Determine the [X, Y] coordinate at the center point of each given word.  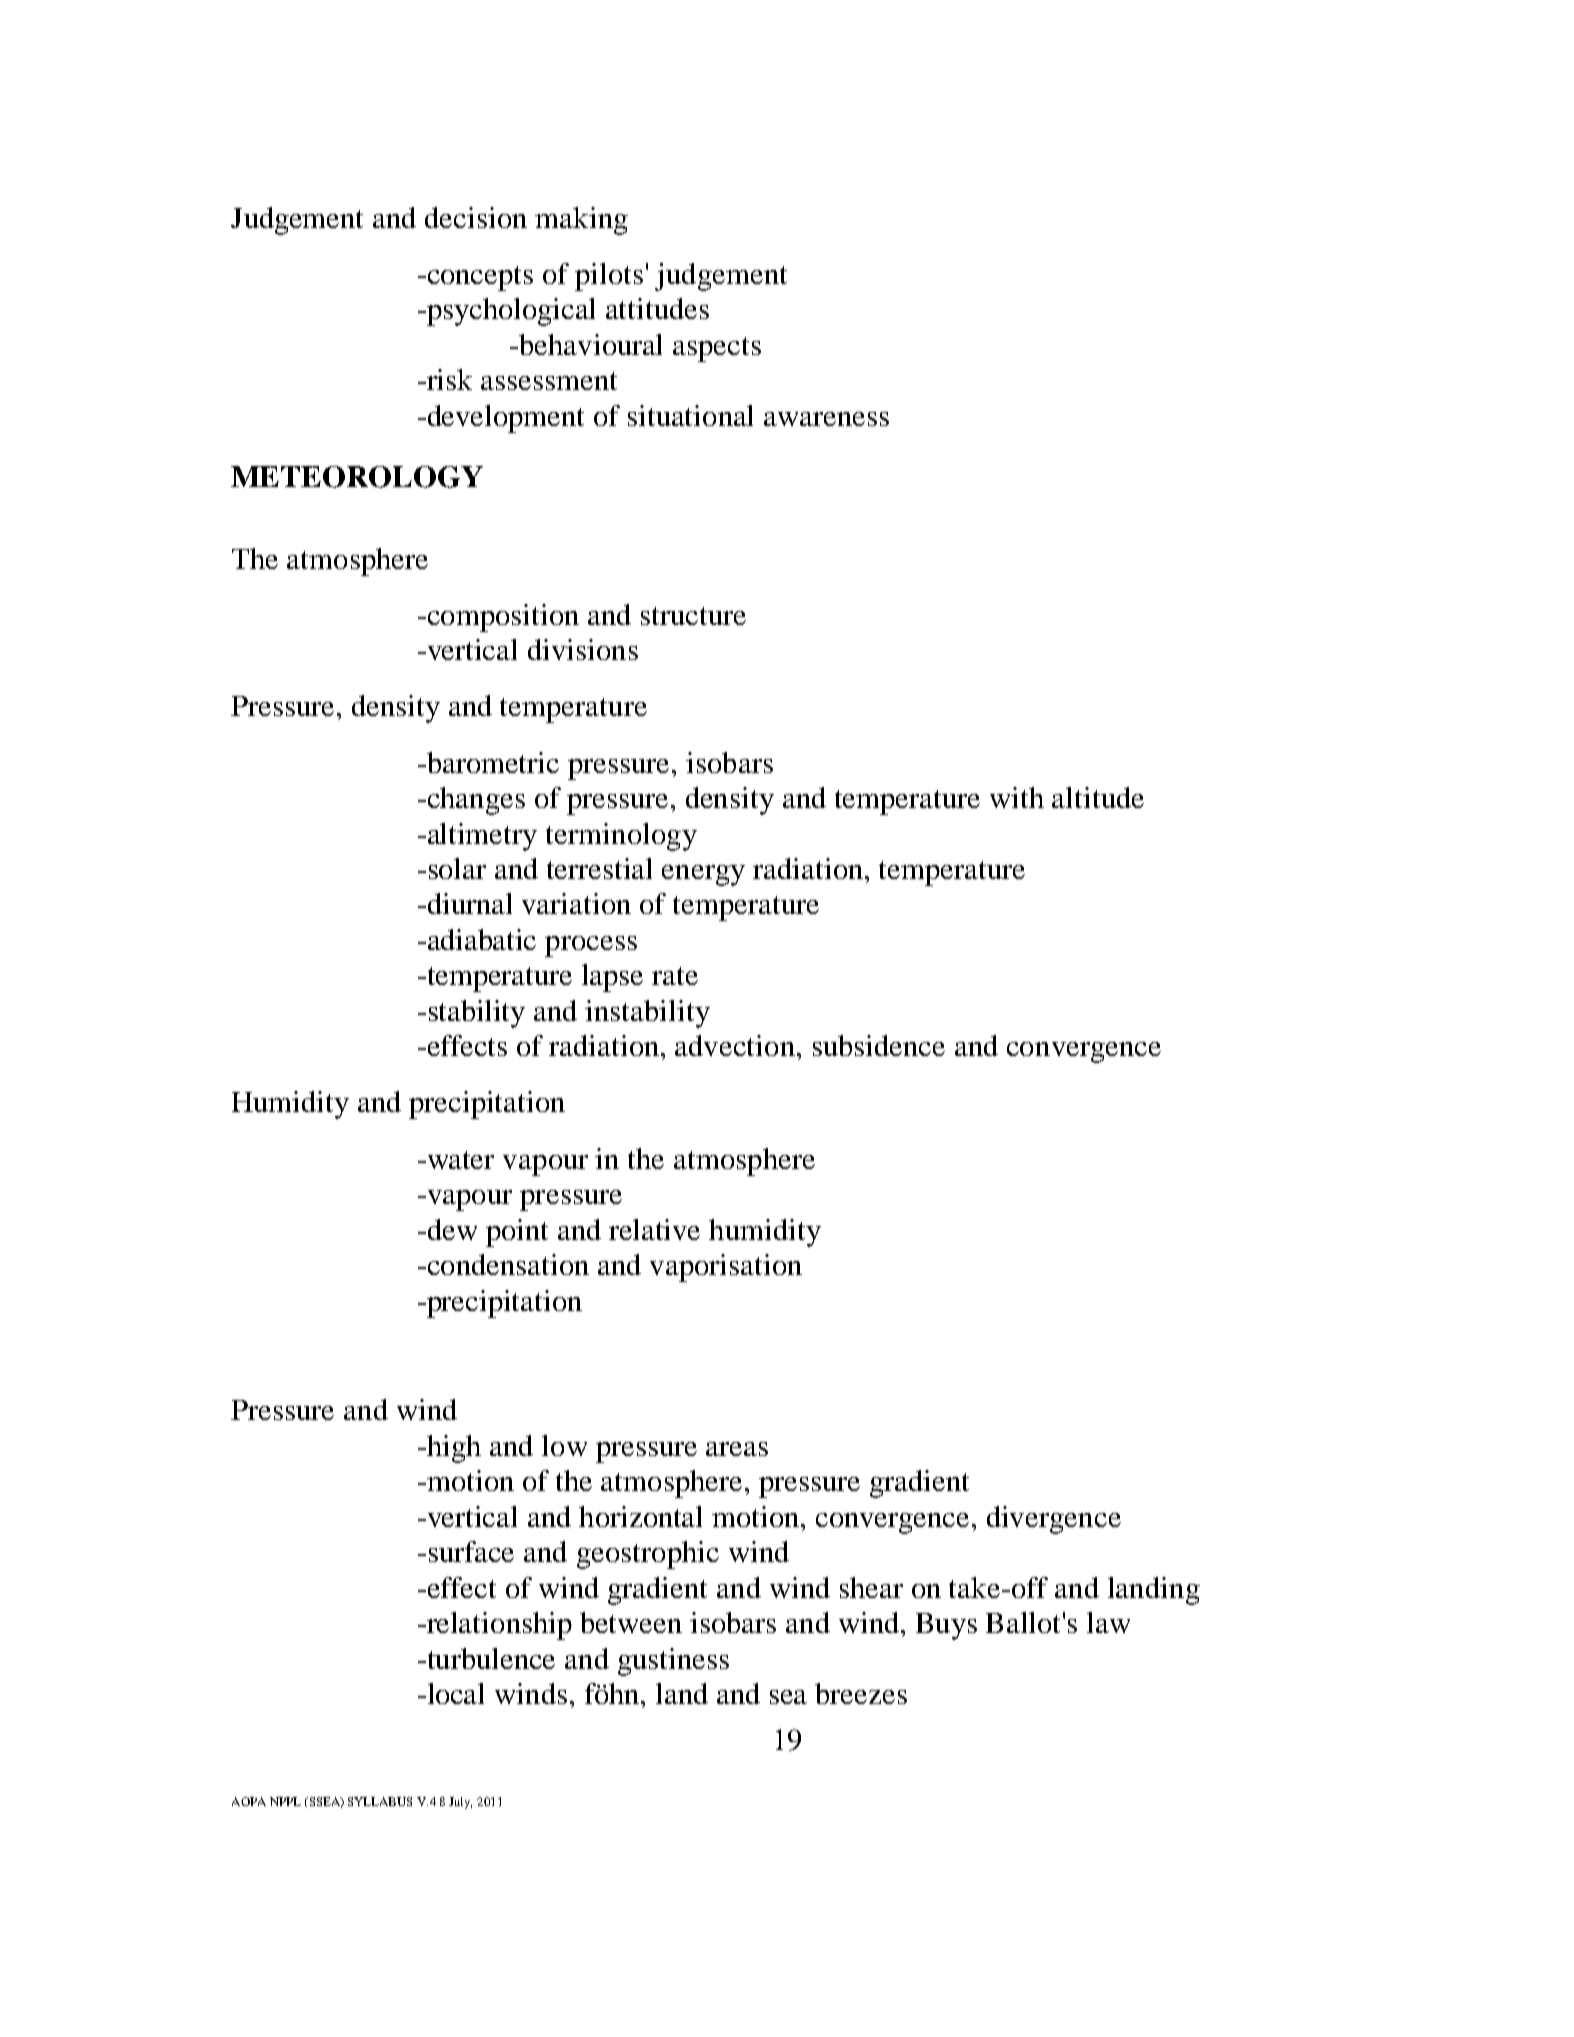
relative [654, 1229]
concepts [479, 278]
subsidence [879, 1045]
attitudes [657, 308]
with [1017, 797]
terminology [621, 837]
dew [451, 1229]
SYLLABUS [380, 1801]
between [631, 1622]
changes [475, 801]
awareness [826, 419]
